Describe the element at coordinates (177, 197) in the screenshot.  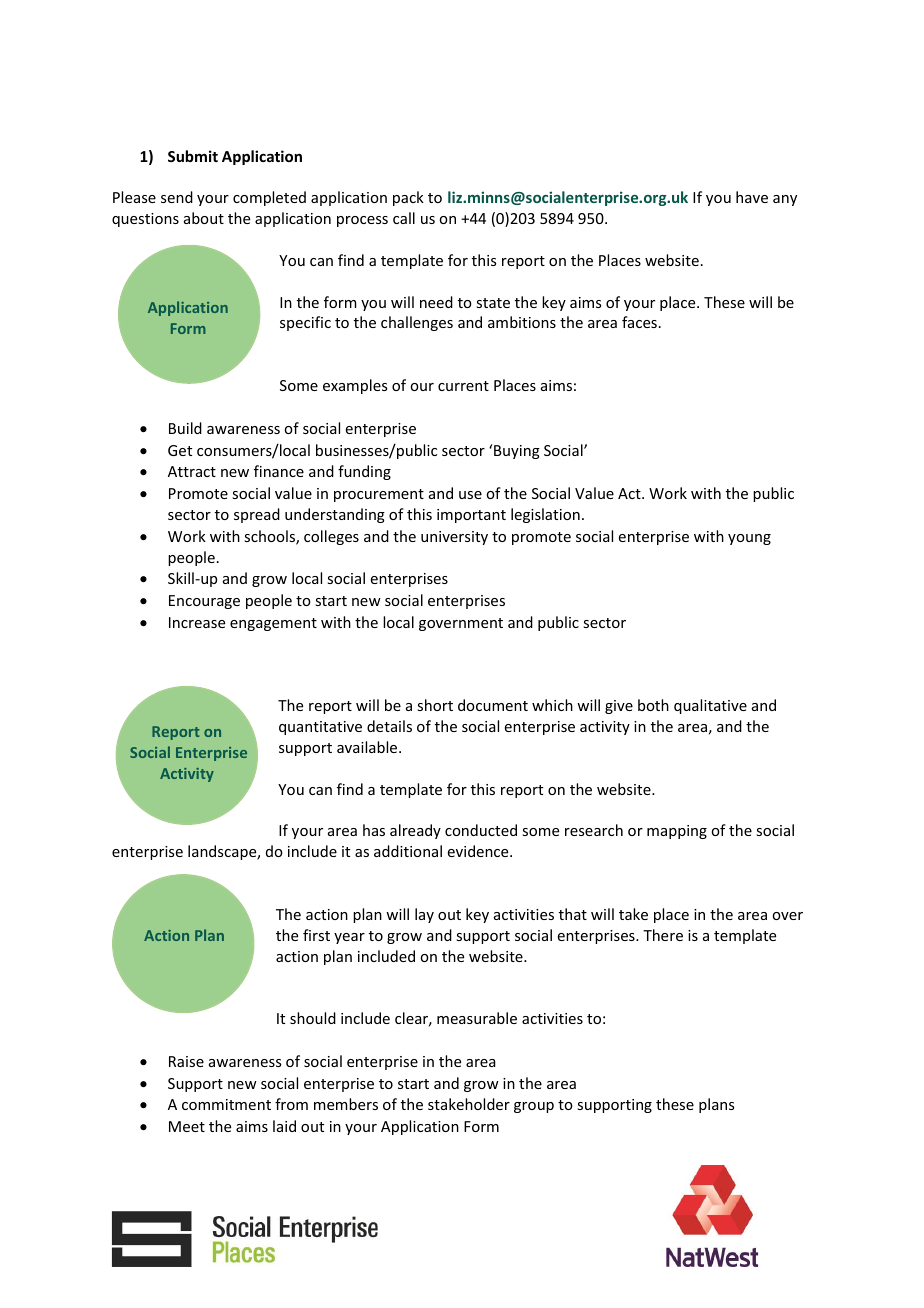
I see `send` at that location.
